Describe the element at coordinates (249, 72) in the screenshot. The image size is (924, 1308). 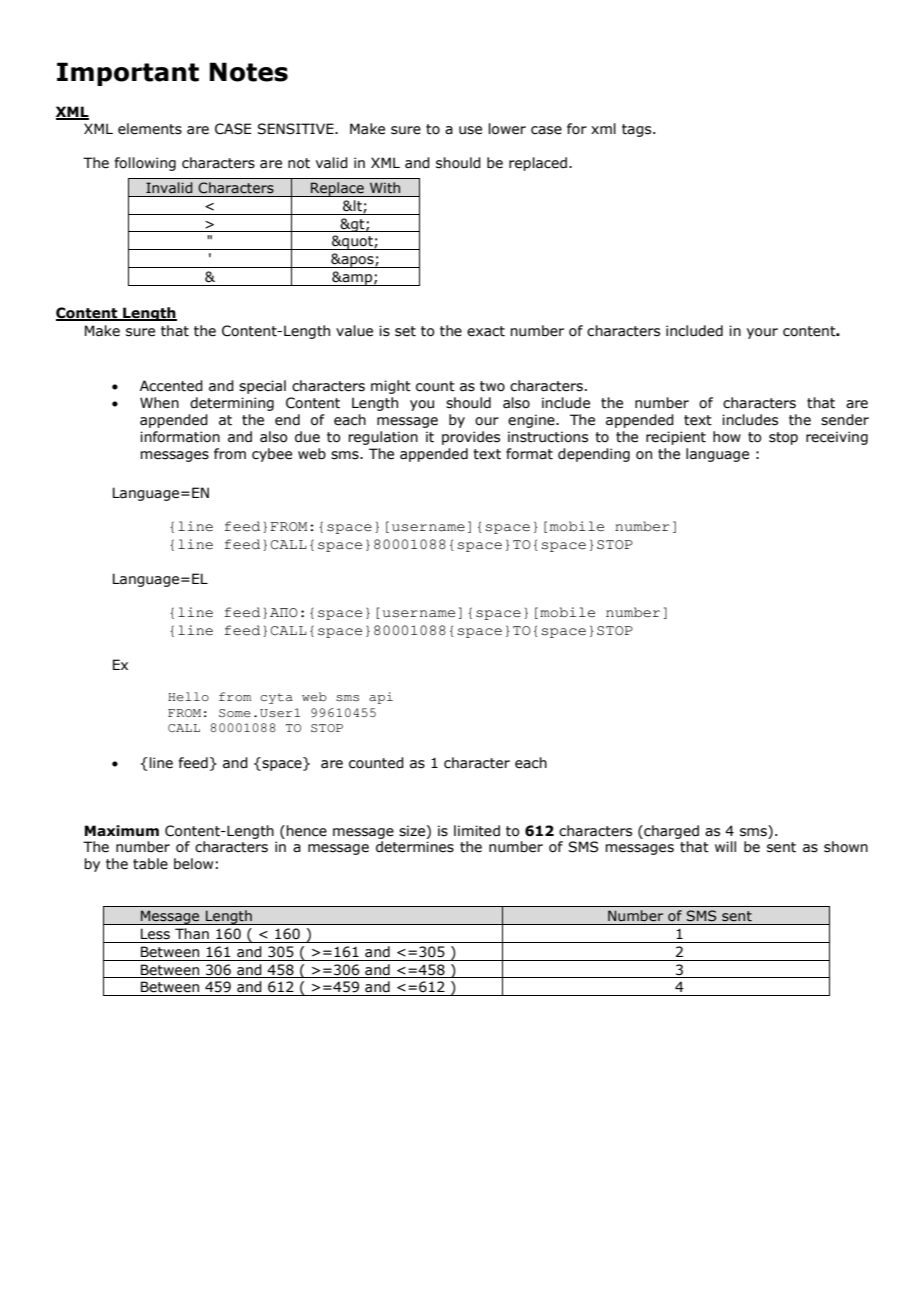
I see `Notes` at that location.
